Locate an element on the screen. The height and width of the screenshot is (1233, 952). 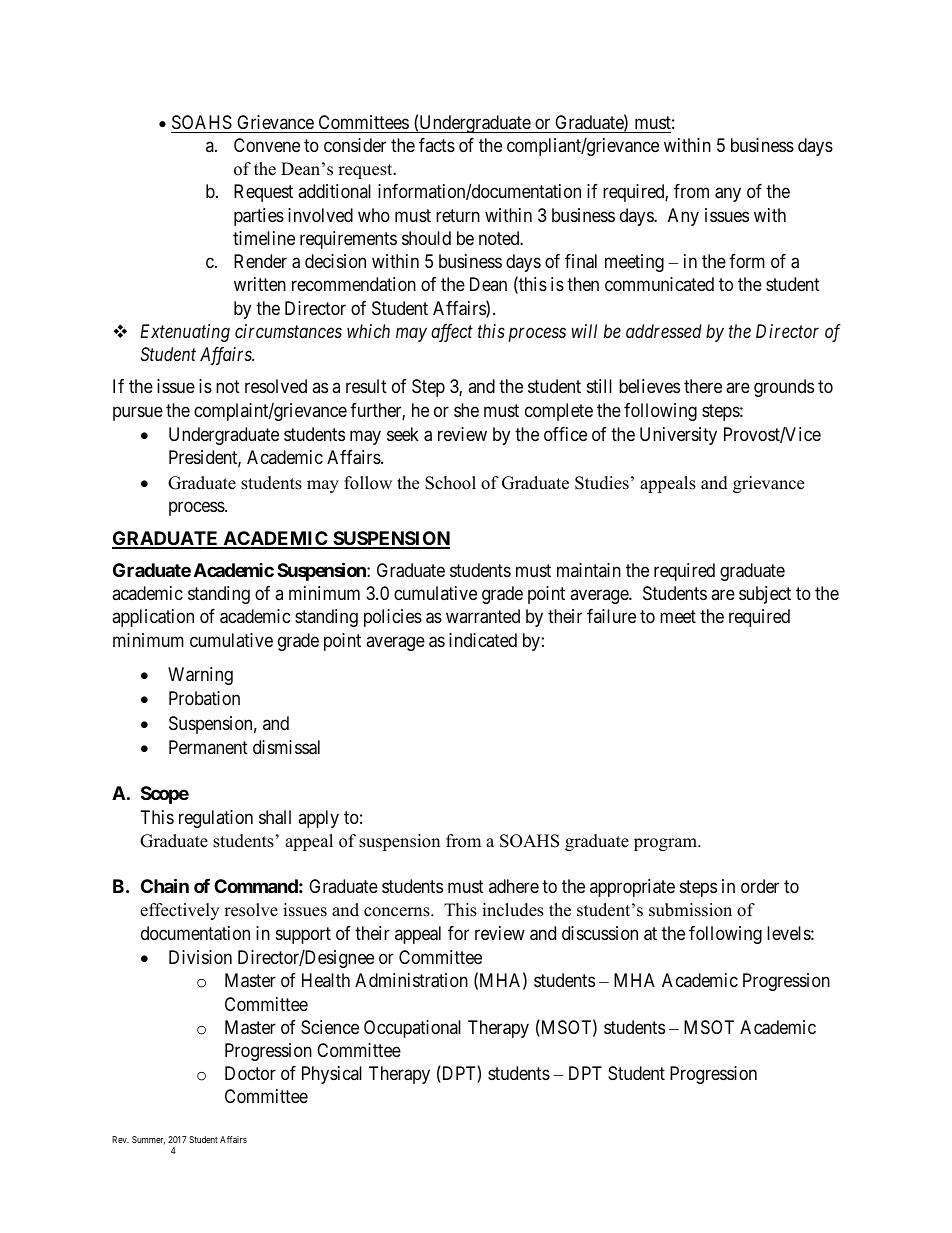
Occupational is located at coordinates (412, 1029).
